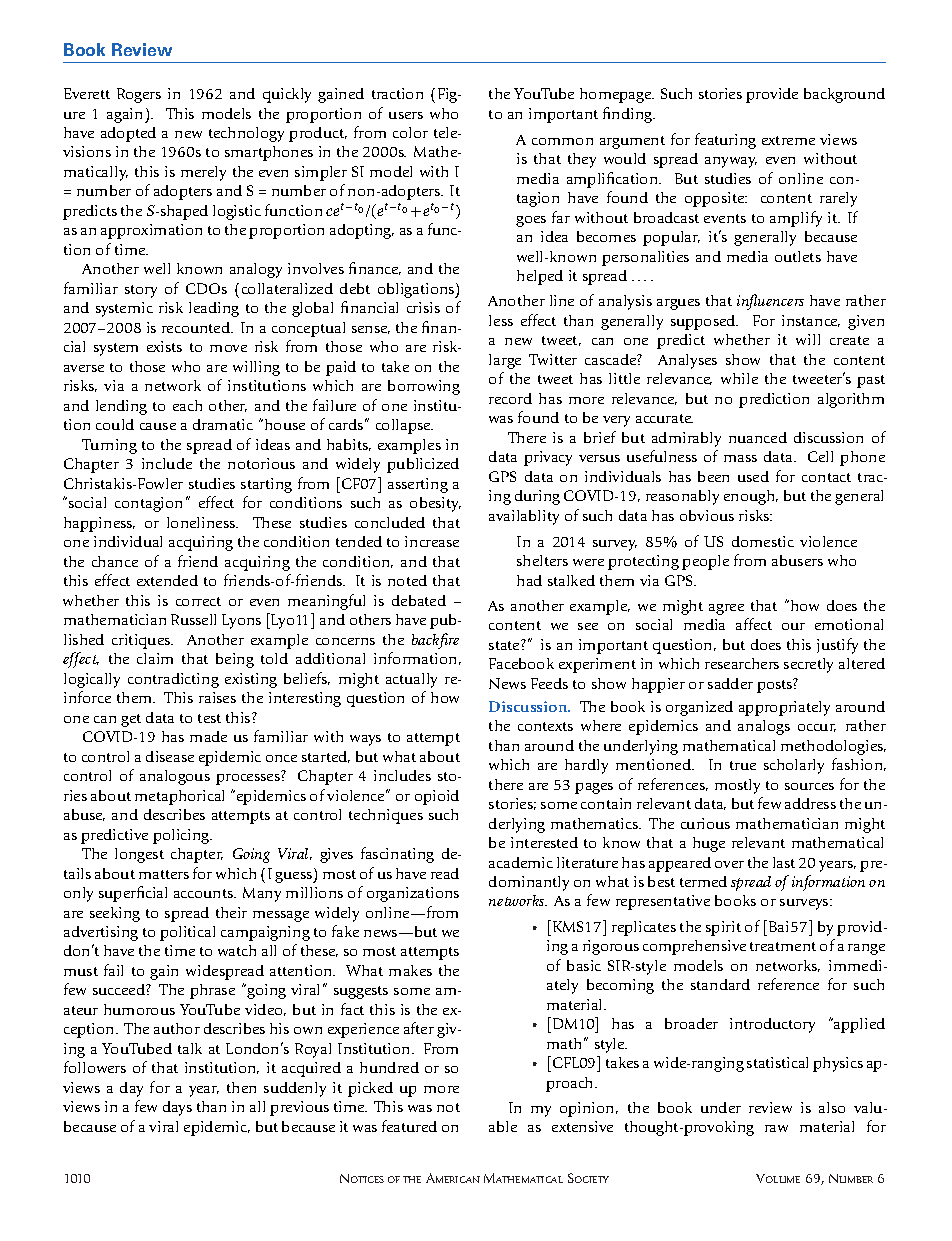  Describe the element at coordinates (182, 836) in the document. I see `policing` at that location.
